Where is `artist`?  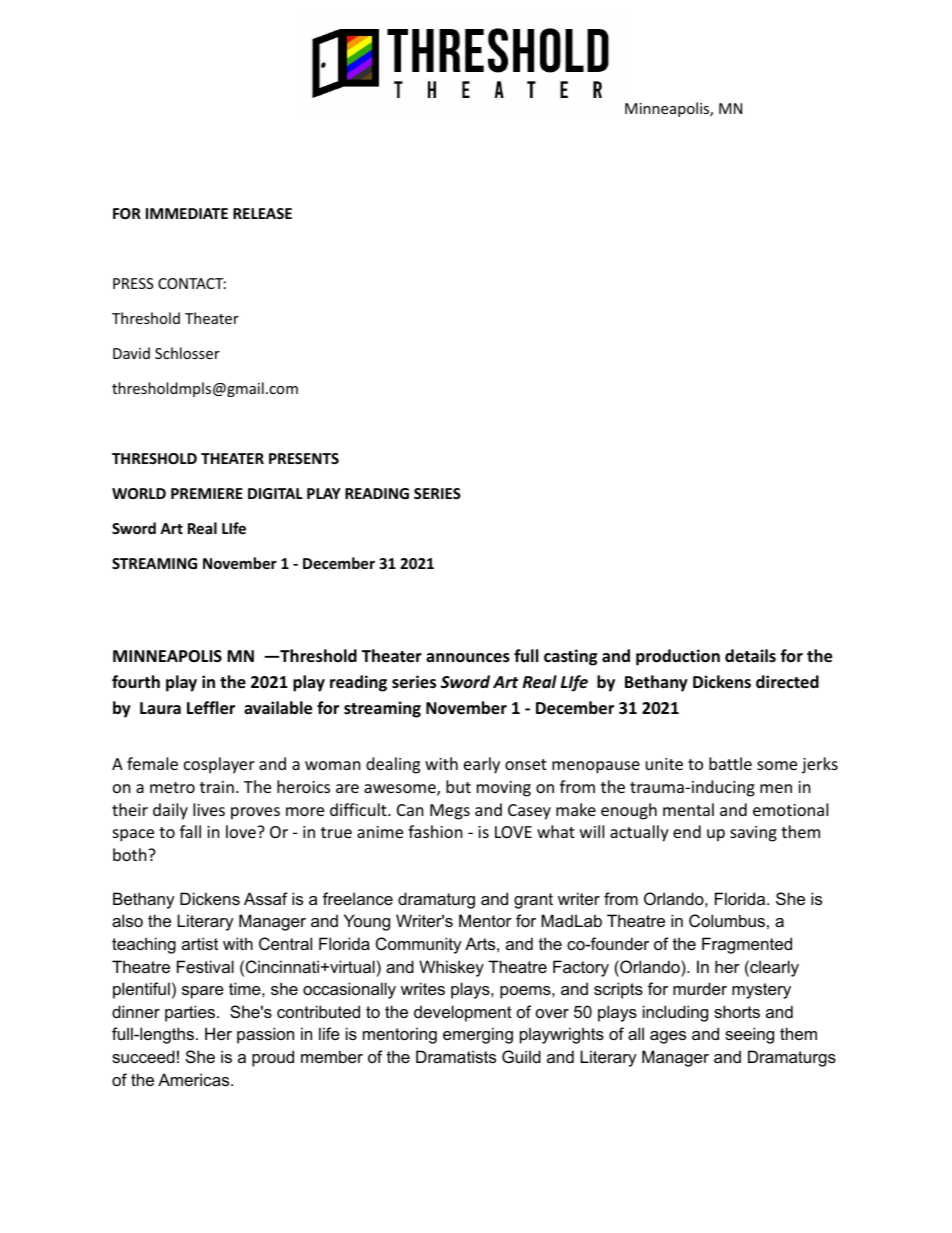
artist is located at coordinates (200, 943).
